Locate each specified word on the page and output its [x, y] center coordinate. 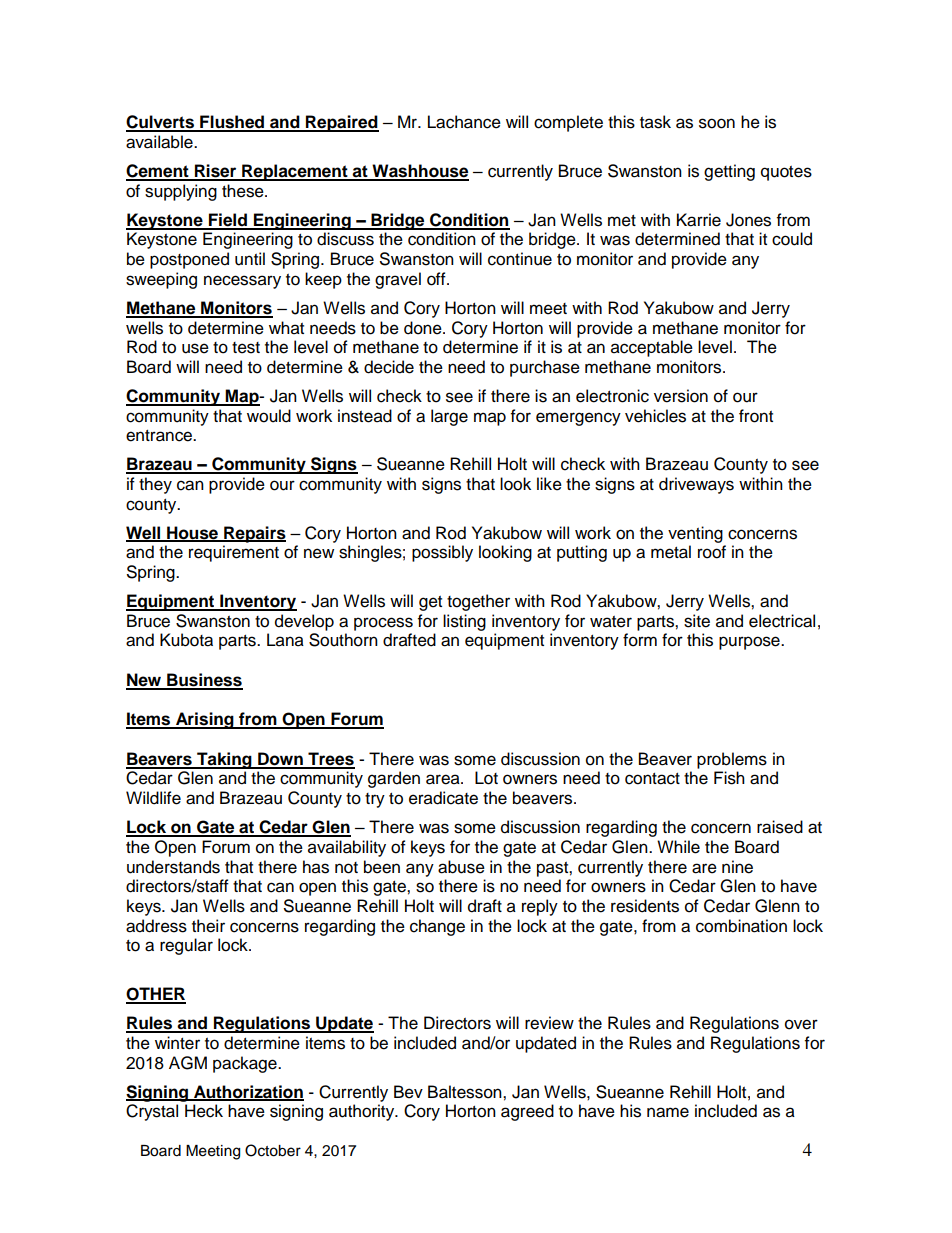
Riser [216, 172]
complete [568, 123]
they [155, 485]
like [549, 484]
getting [729, 172]
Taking [224, 760]
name [668, 1112]
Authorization [248, 1092]
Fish [729, 778]
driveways [696, 485]
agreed [527, 1112]
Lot [486, 778]
